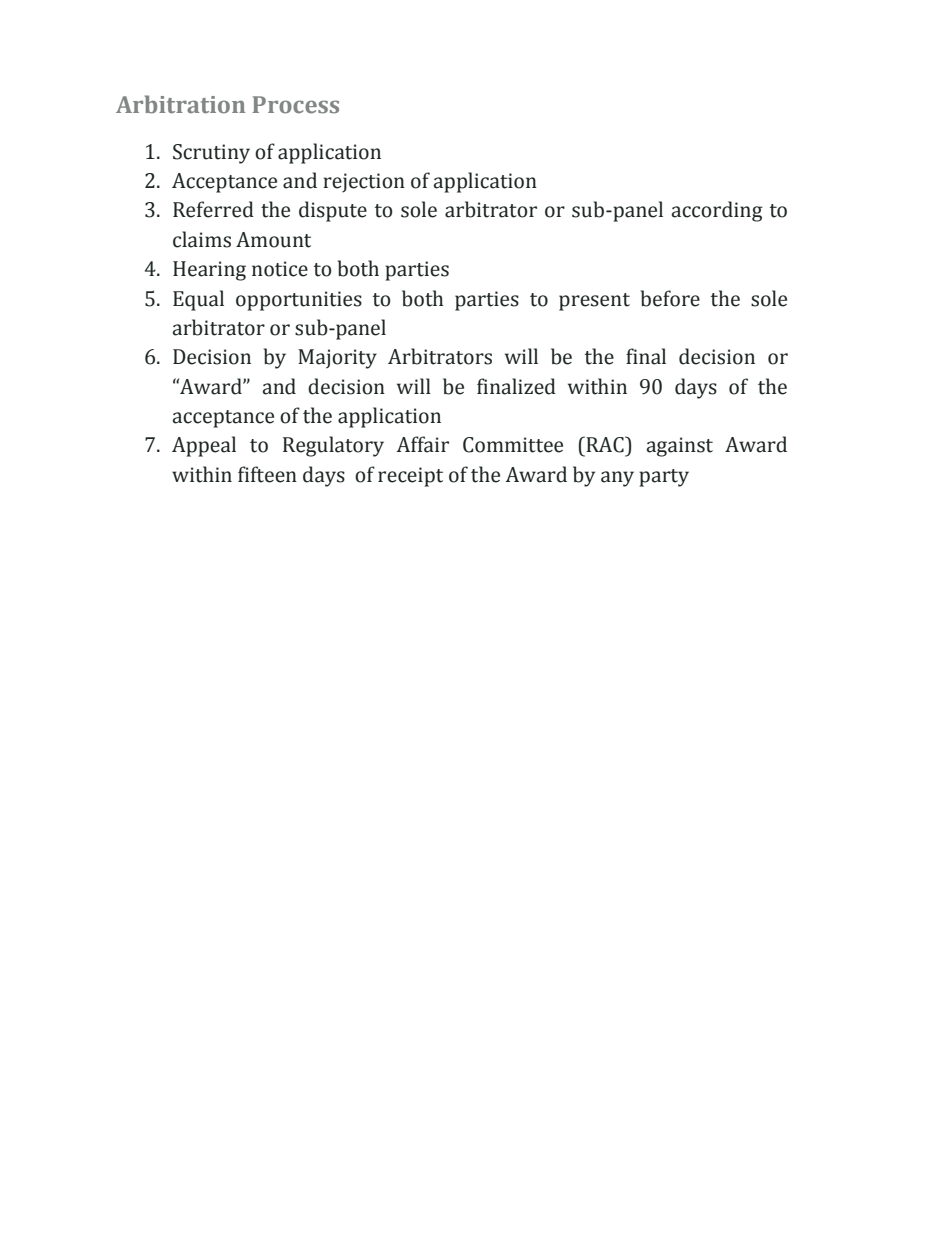  I want to click on fifteen, so click(267, 474).
